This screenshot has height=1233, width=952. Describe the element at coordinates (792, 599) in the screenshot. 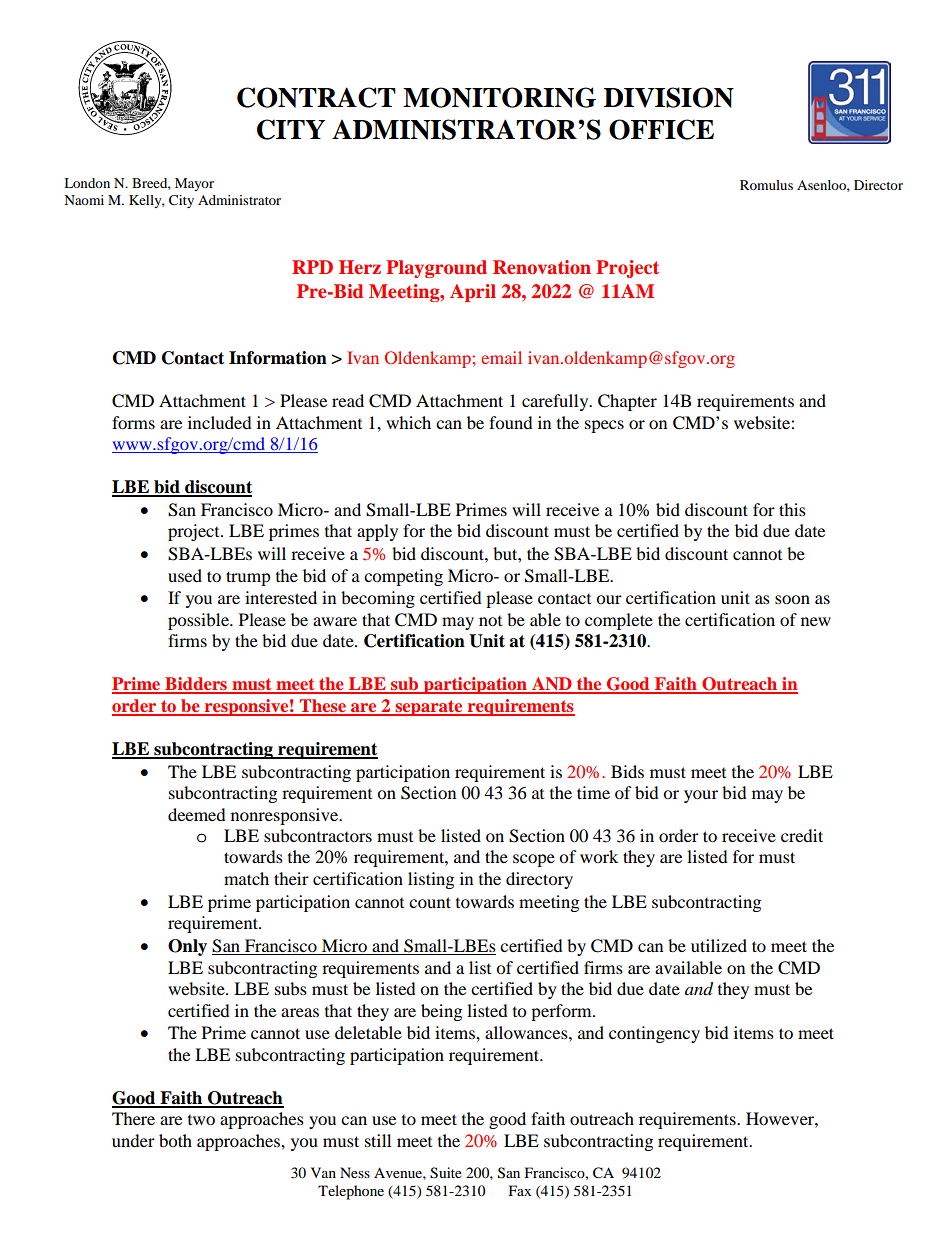

I see `soon` at that location.
